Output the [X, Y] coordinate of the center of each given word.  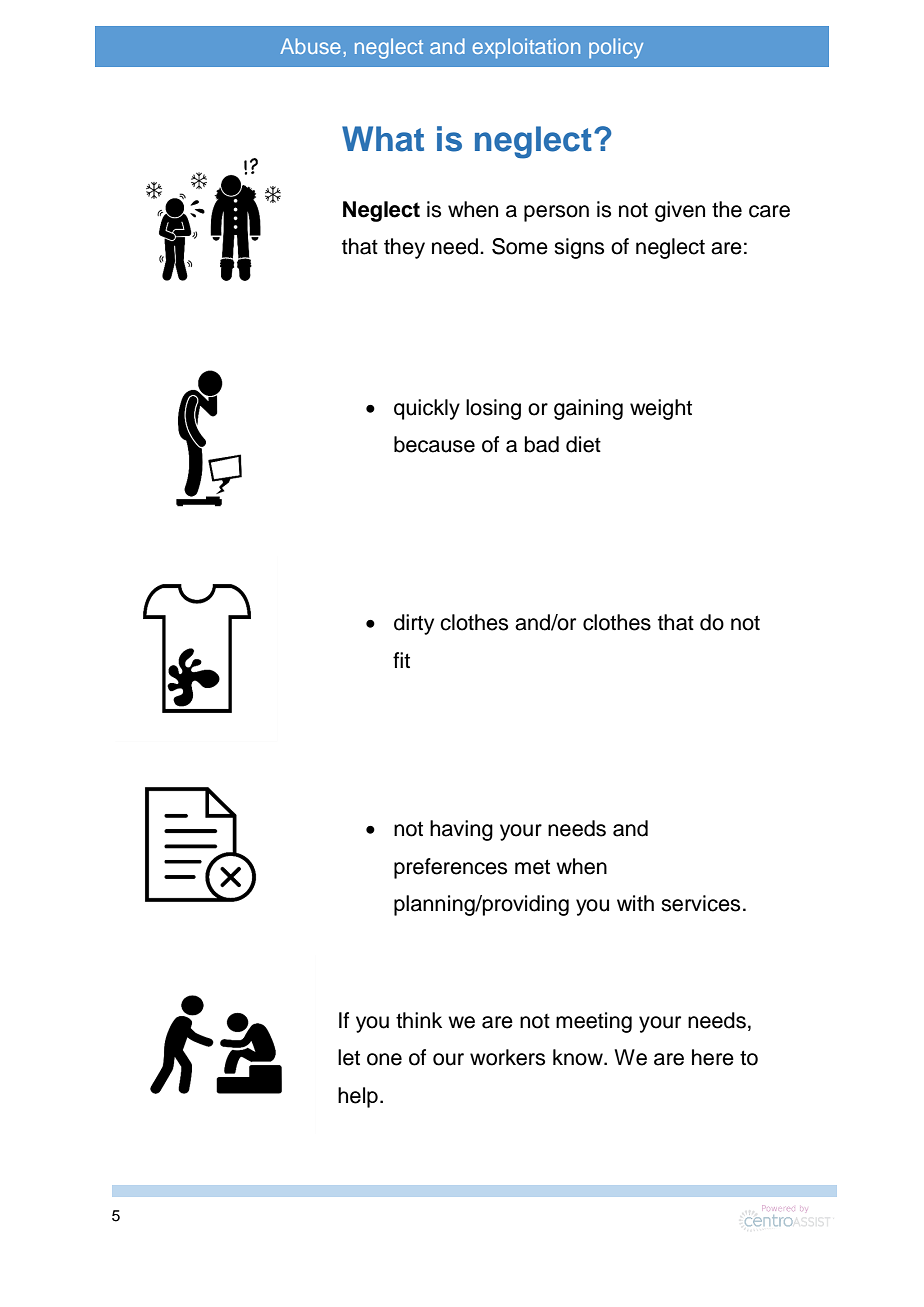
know [579, 1057]
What [383, 139]
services [700, 903]
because [434, 444]
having [461, 830]
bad [542, 444]
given [680, 211]
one [384, 1059]
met [532, 867]
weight [661, 409]
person [556, 213]
